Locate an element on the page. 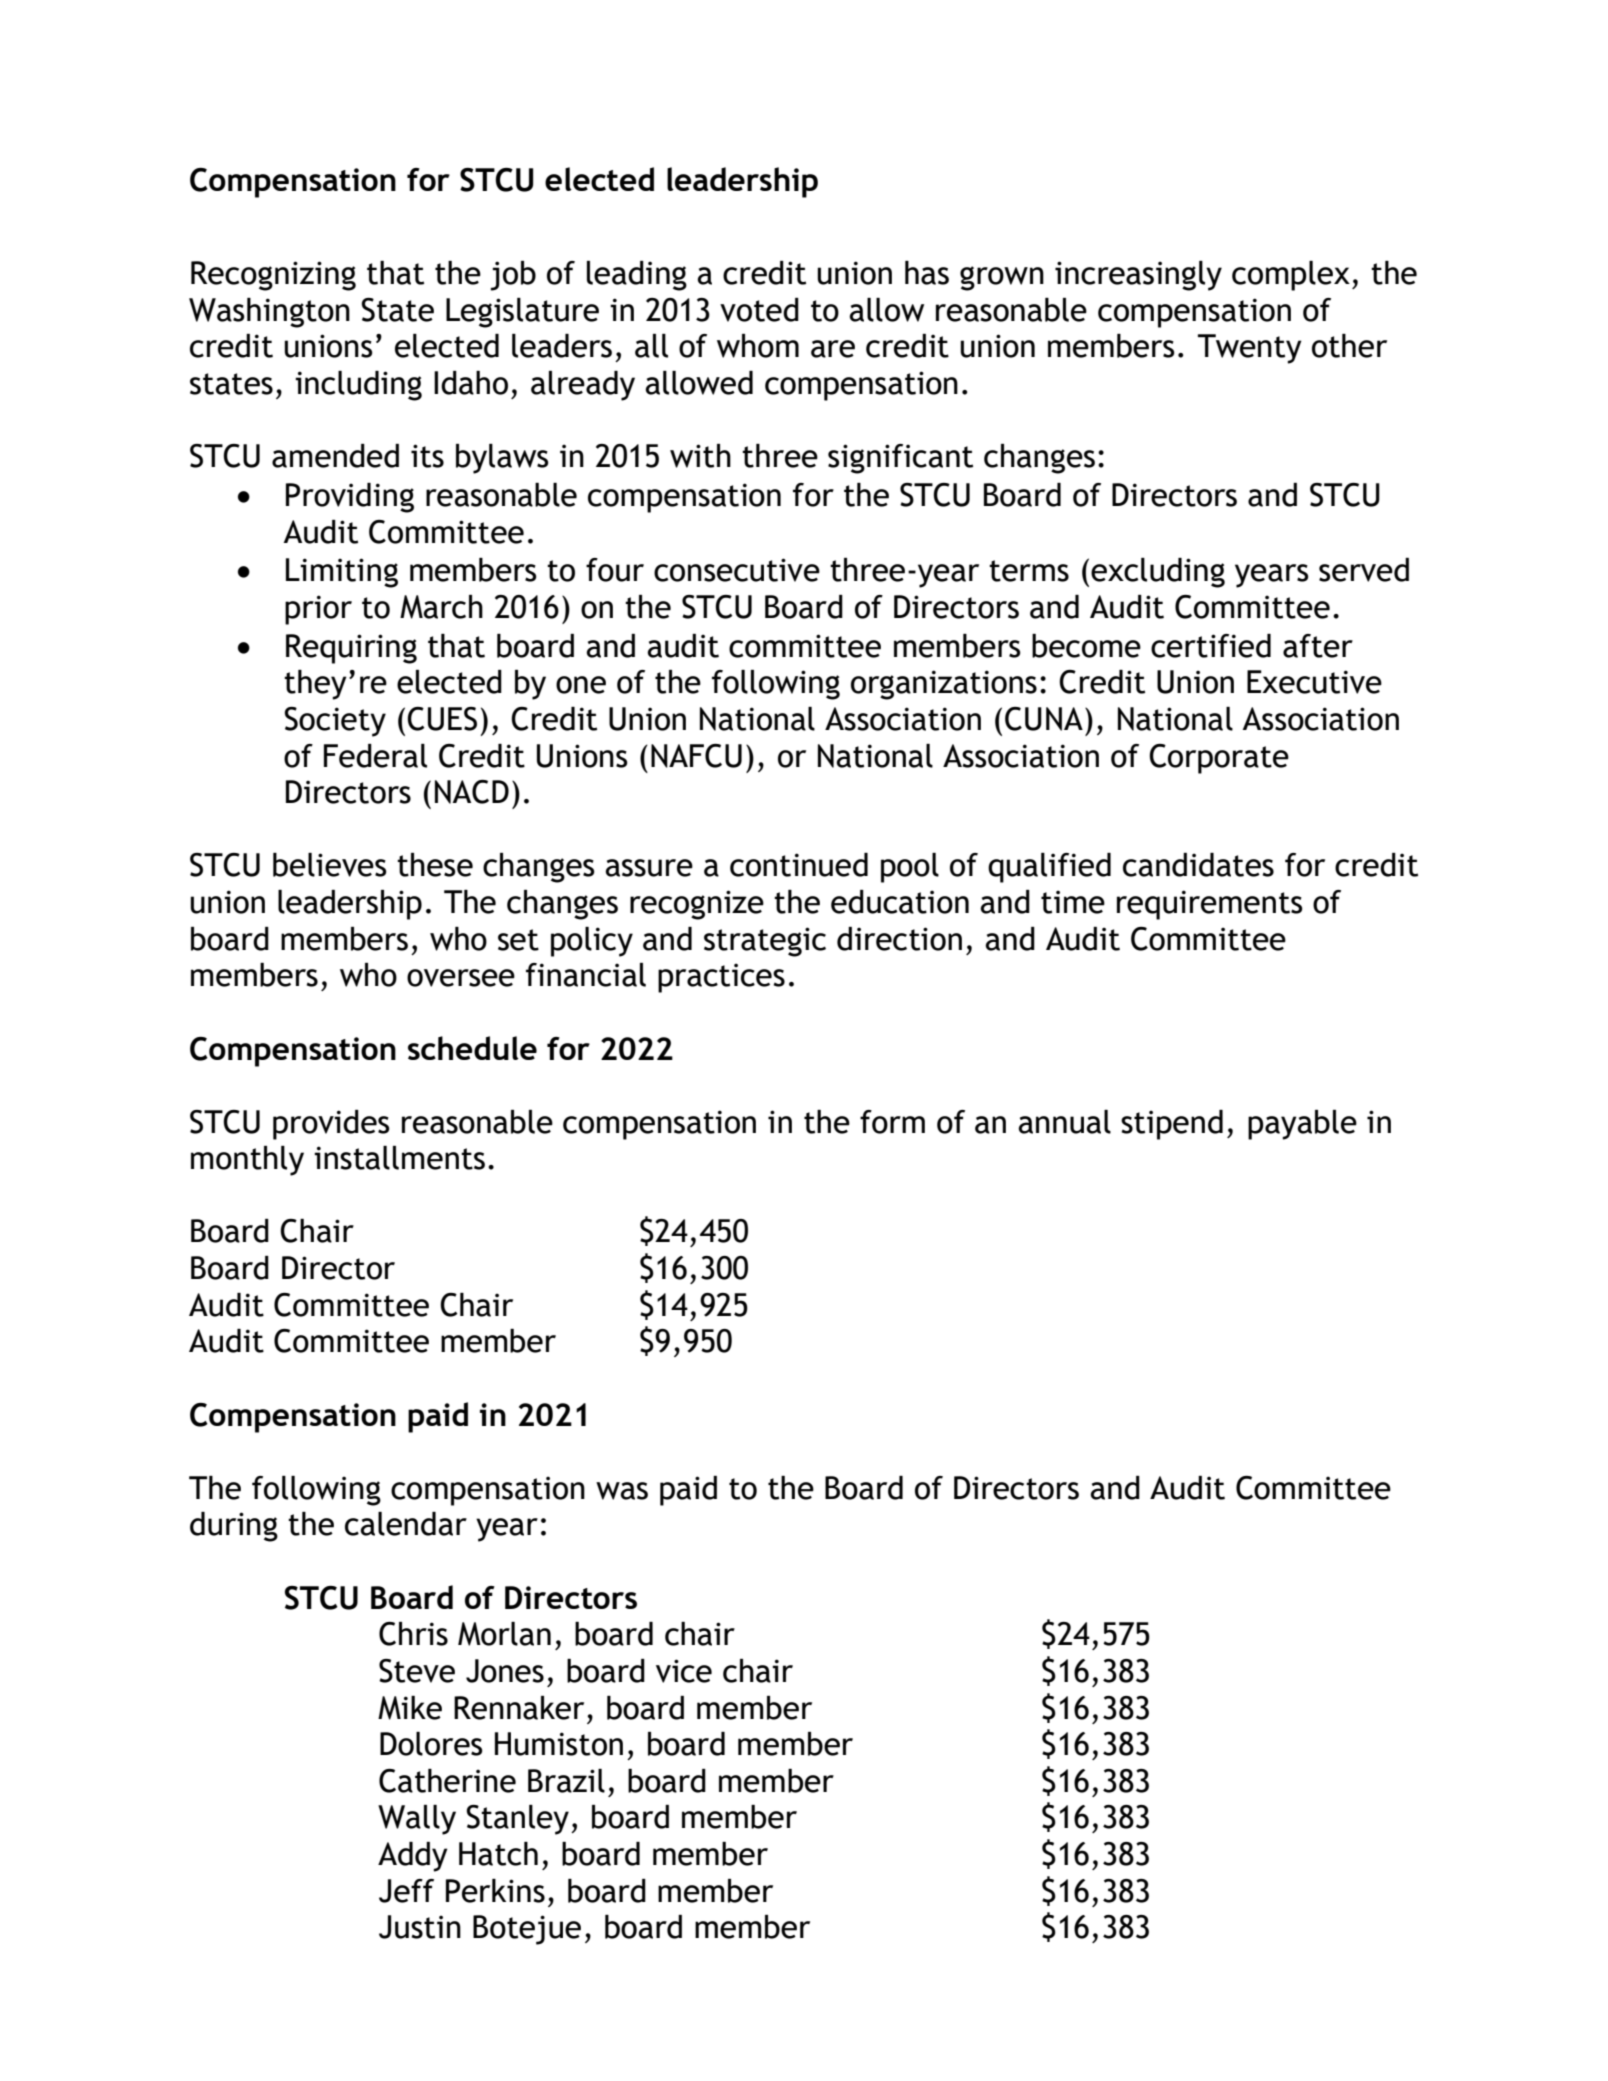 The width and height of the page is (1608, 2081). believes is located at coordinates (330, 865).
